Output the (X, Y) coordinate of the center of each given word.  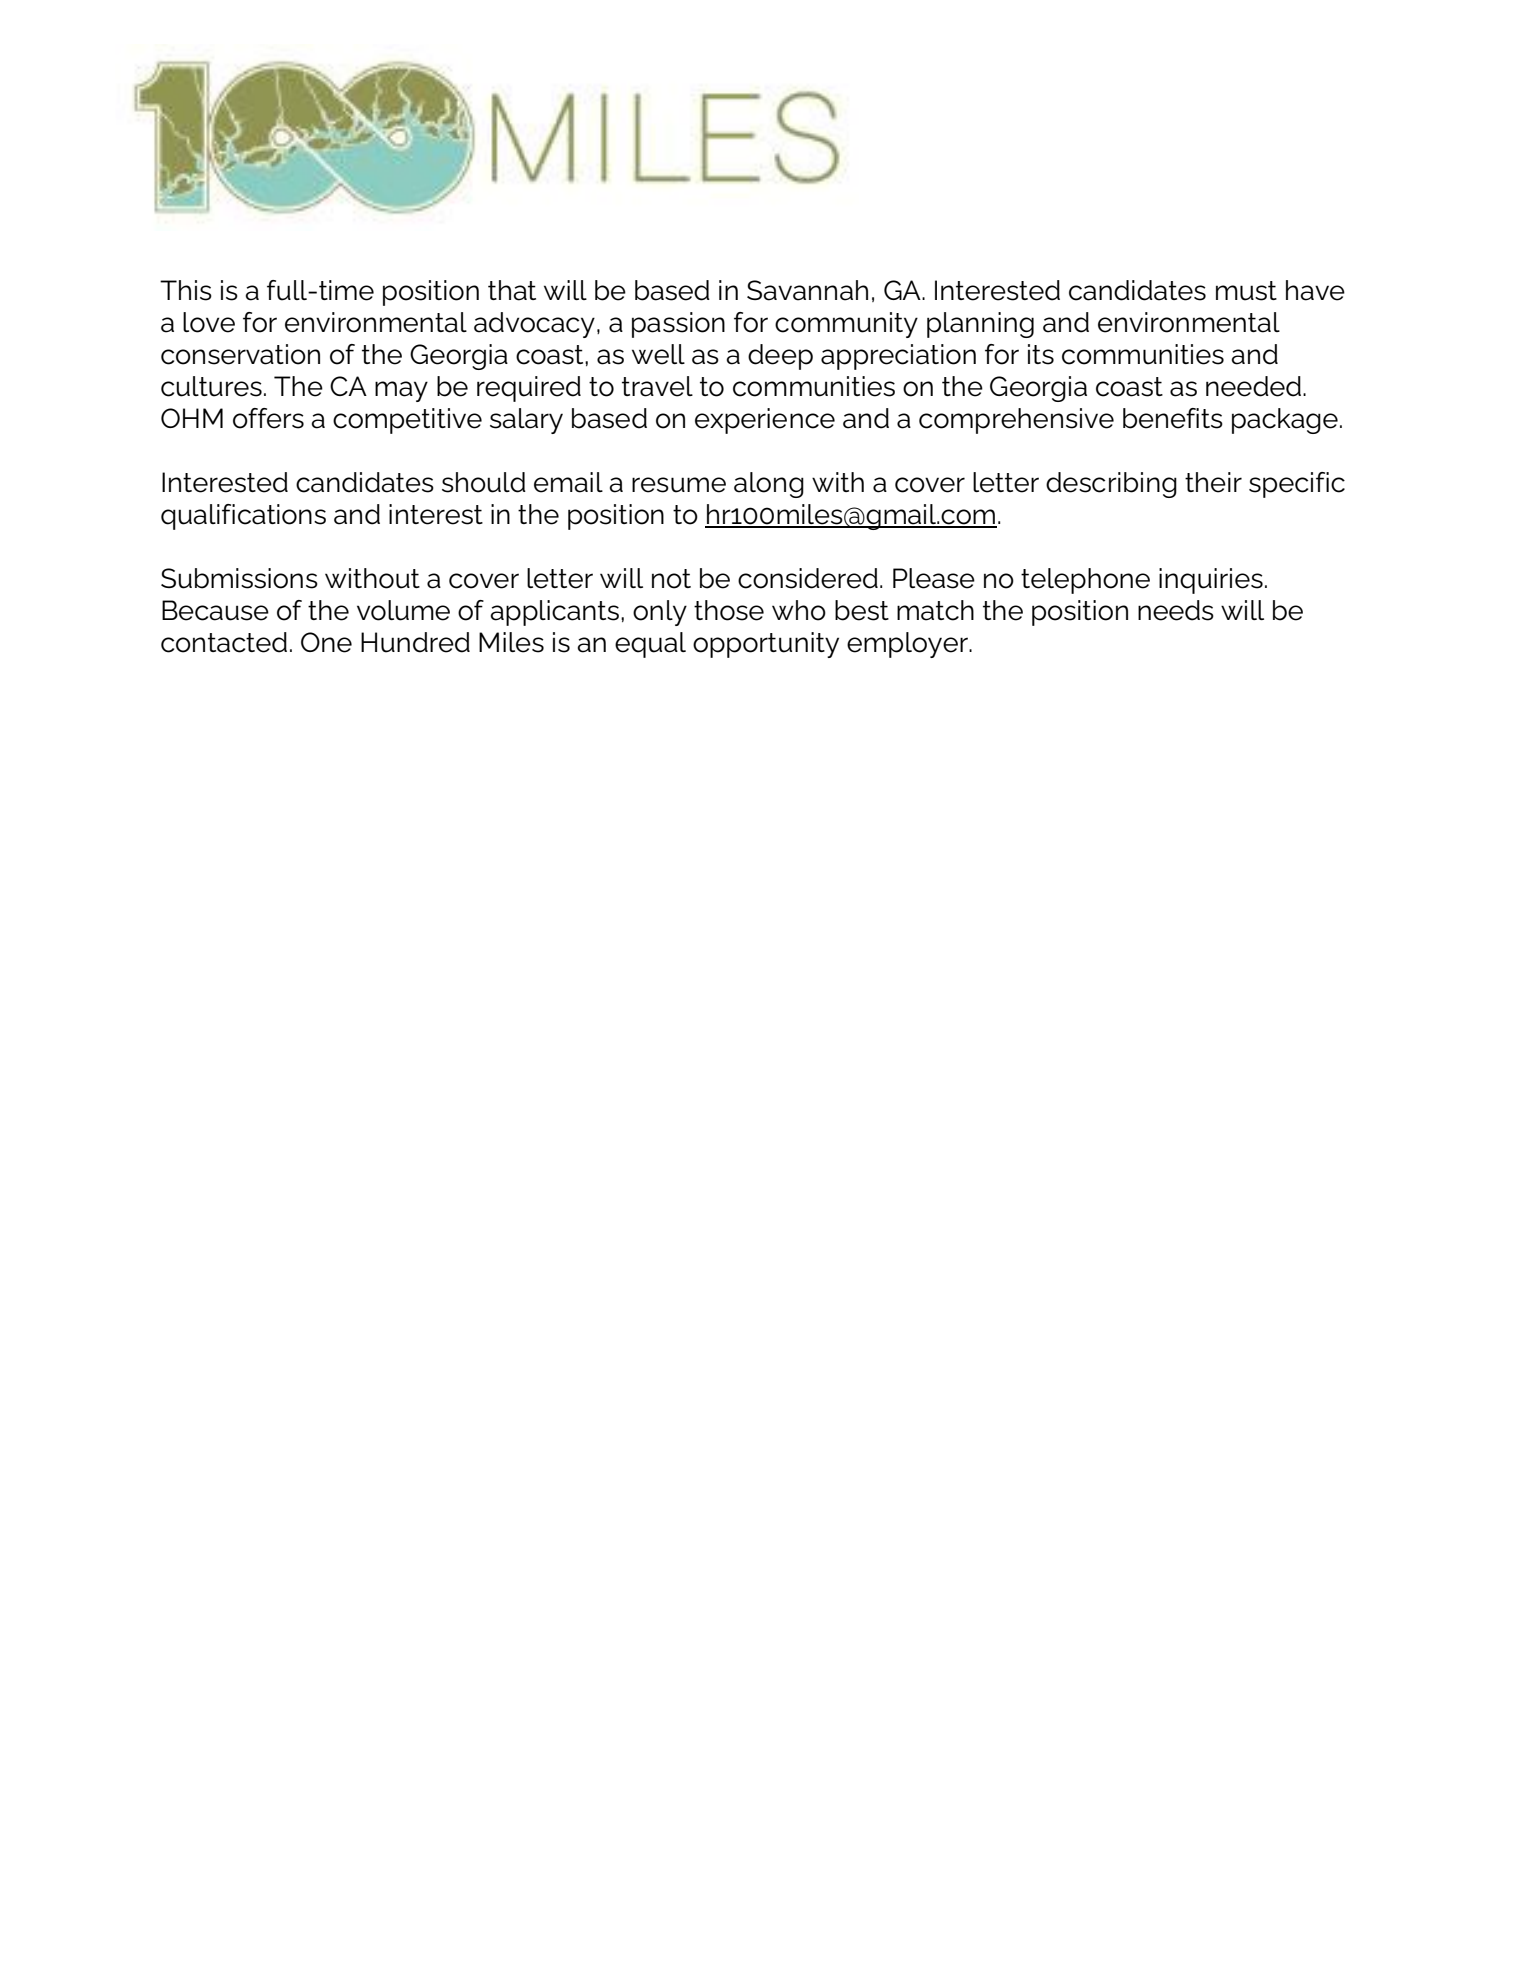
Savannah (807, 290)
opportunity (766, 645)
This (186, 290)
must (1246, 291)
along (769, 485)
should (484, 482)
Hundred (415, 642)
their (1213, 482)
